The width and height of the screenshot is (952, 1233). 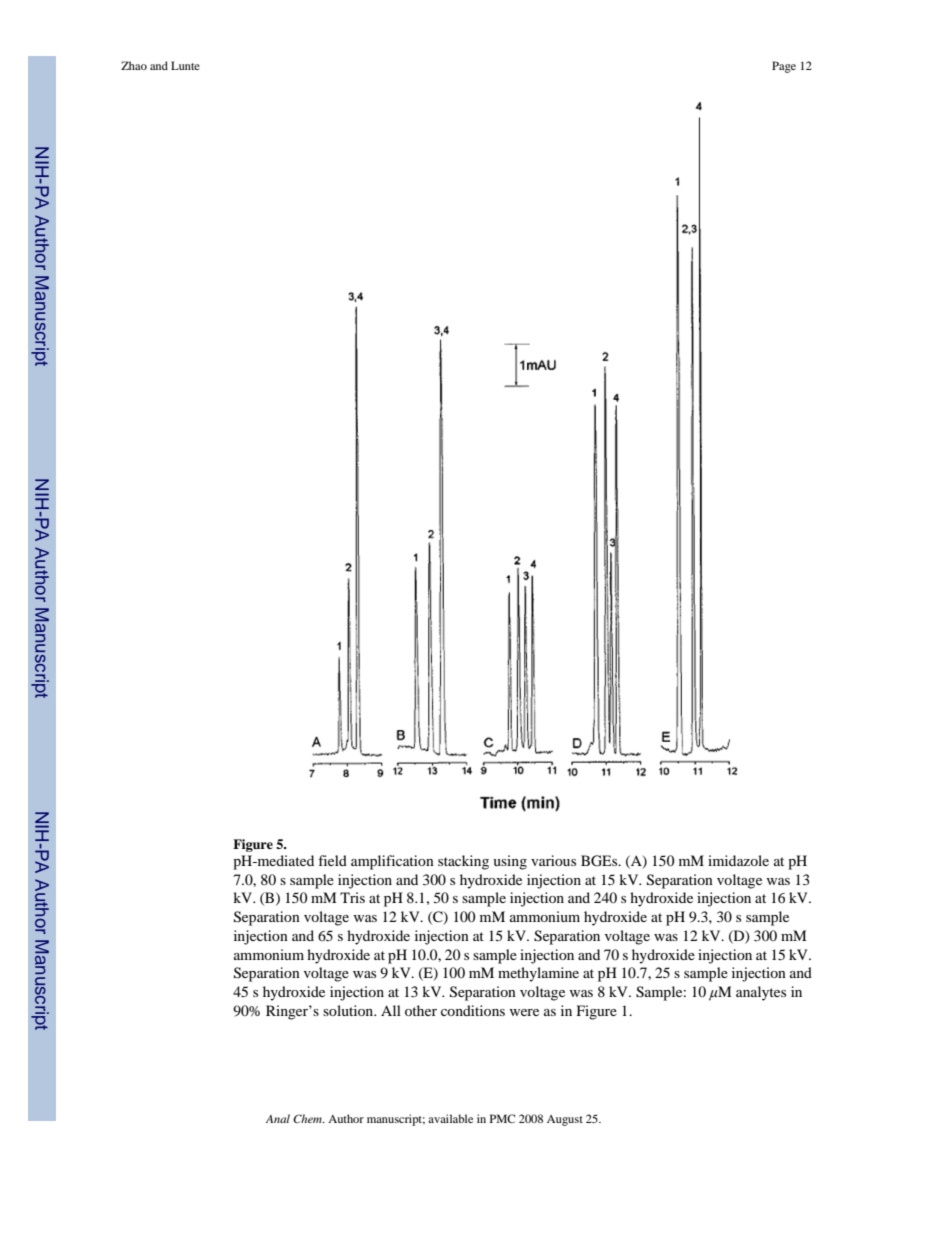 I want to click on using, so click(x=510, y=862).
